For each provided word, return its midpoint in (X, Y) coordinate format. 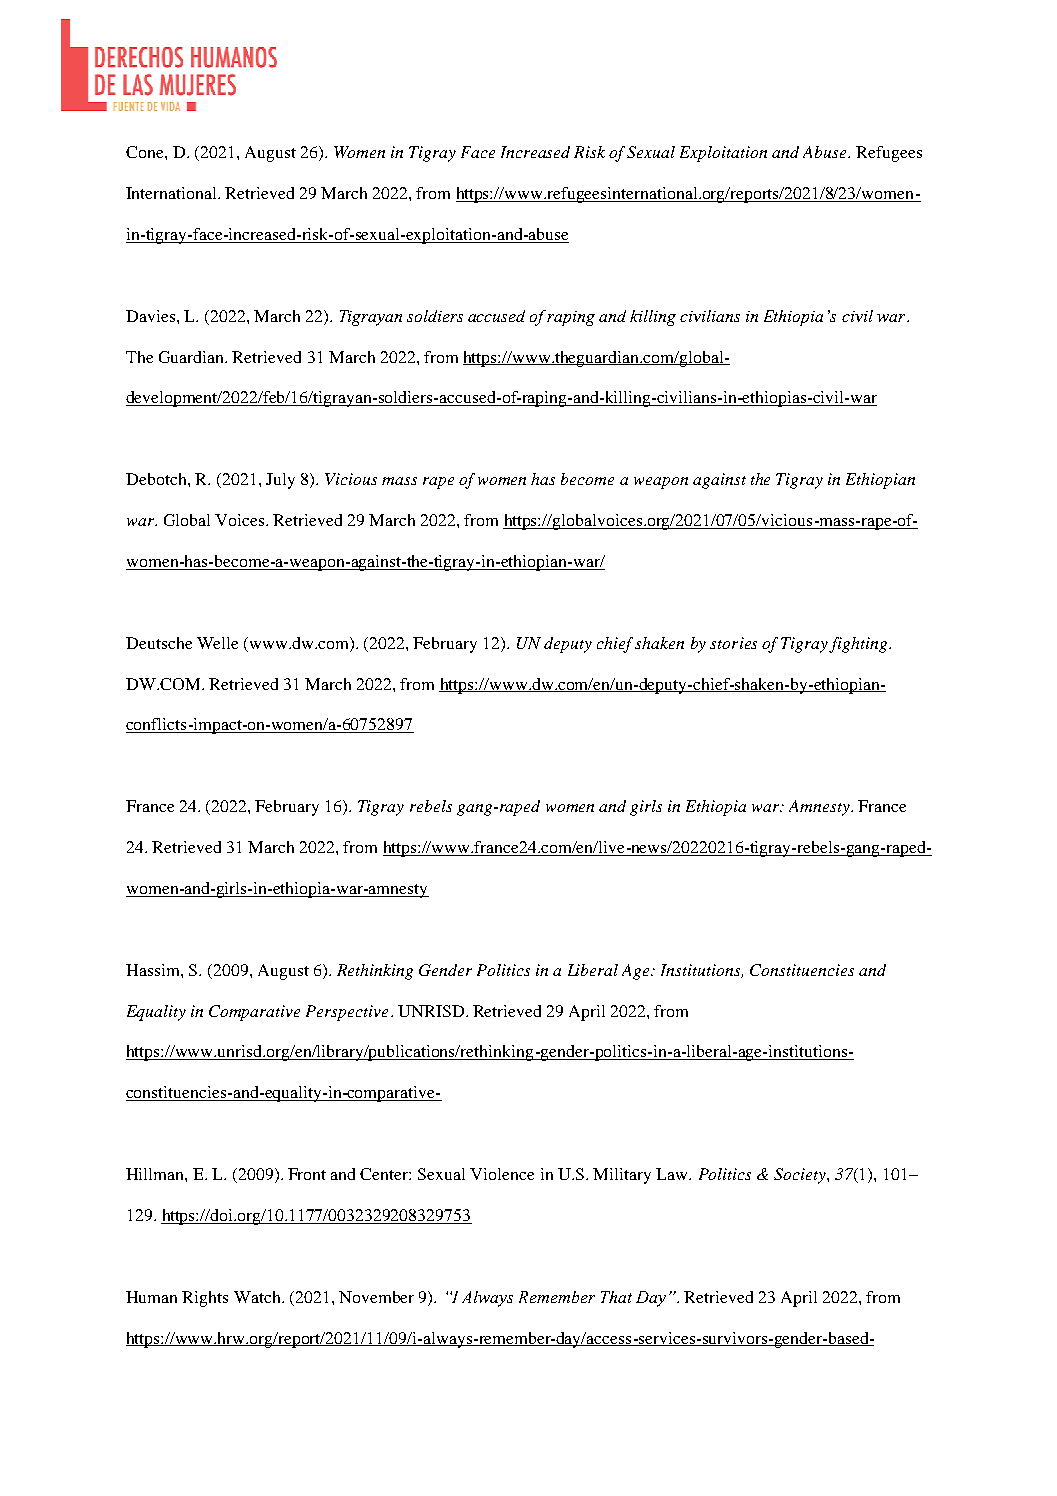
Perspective (347, 1013)
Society (801, 1176)
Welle (217, 643)
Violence (502, 1174)
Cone (146, 152)
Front (307, 1174)
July (280, 481)
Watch (258, 1297)
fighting (859, 645)
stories (733, 643)
